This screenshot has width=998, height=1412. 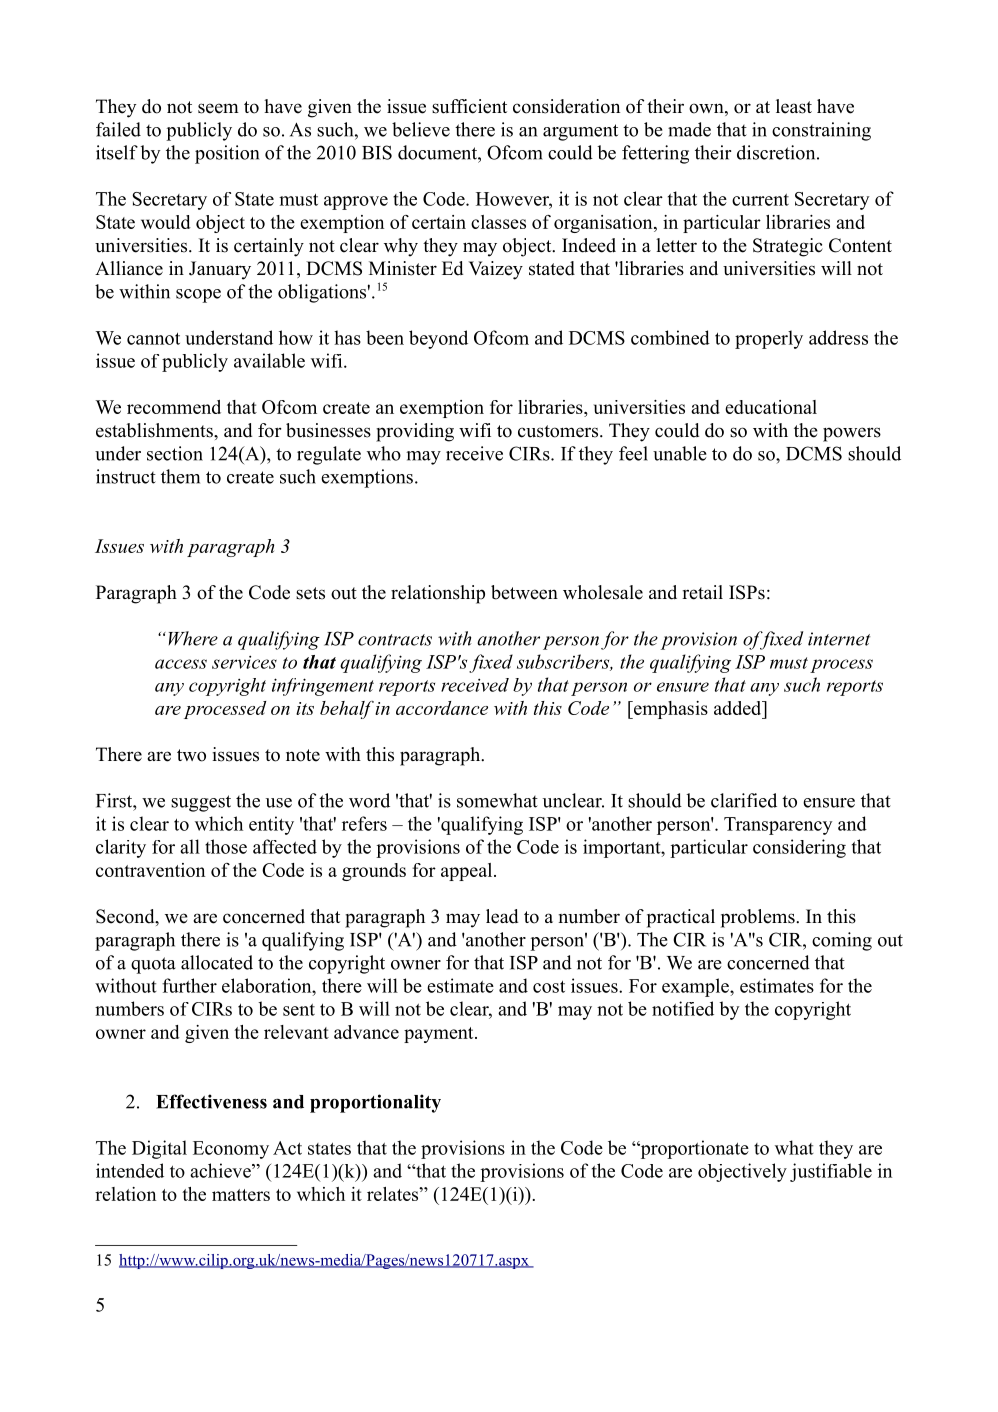 What do you see at coordinates (231, 1150) in the screenshot?
I see `Economy` at bounding box center [231, 1150].
